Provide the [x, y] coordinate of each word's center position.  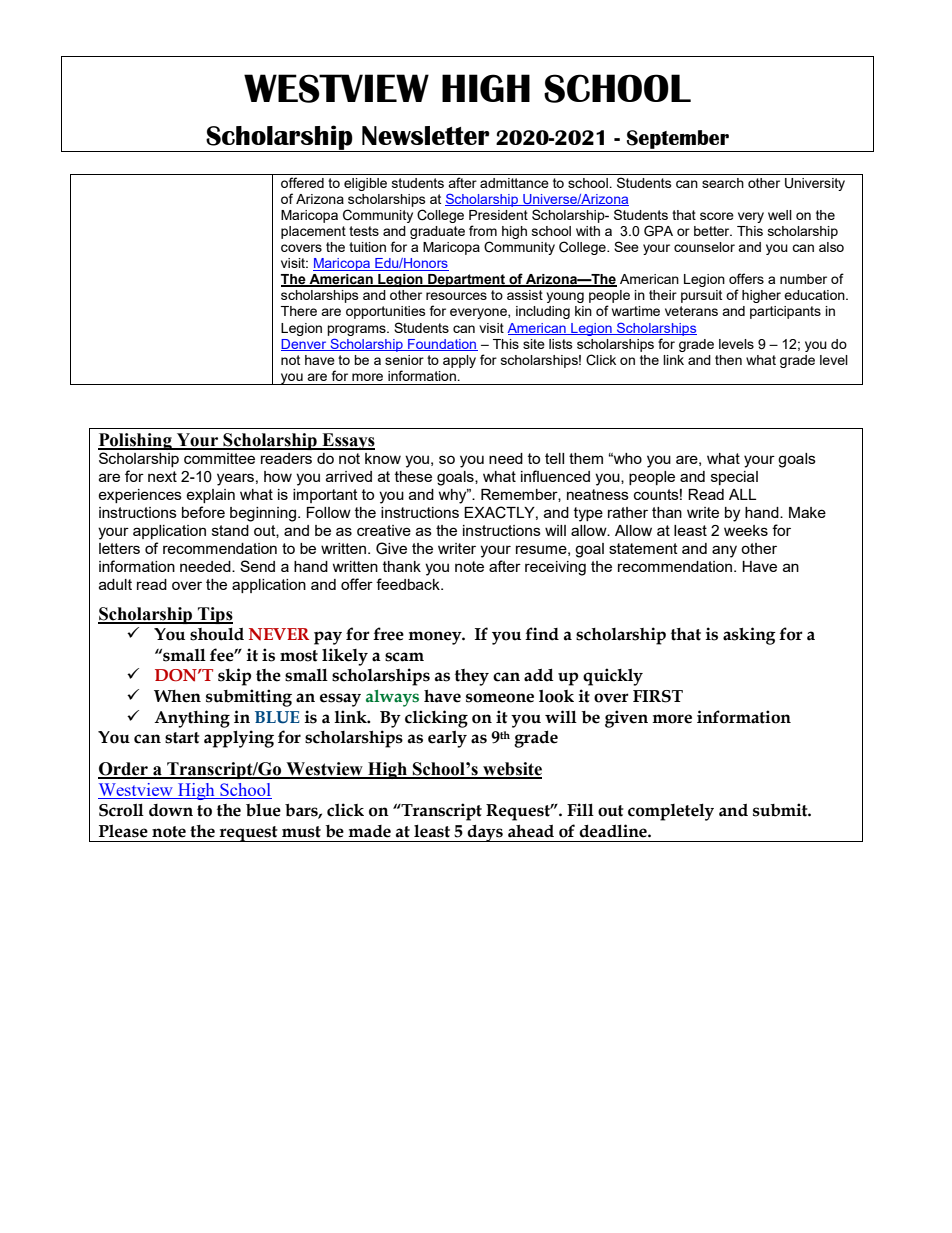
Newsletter [426, 135]
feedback [409, 584]
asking [749, 636]
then [728, 360]
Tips [214, 615]
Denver [305, 345]
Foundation [442, 345]
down [171, 810]
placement [313, 232]
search [723, 183]
